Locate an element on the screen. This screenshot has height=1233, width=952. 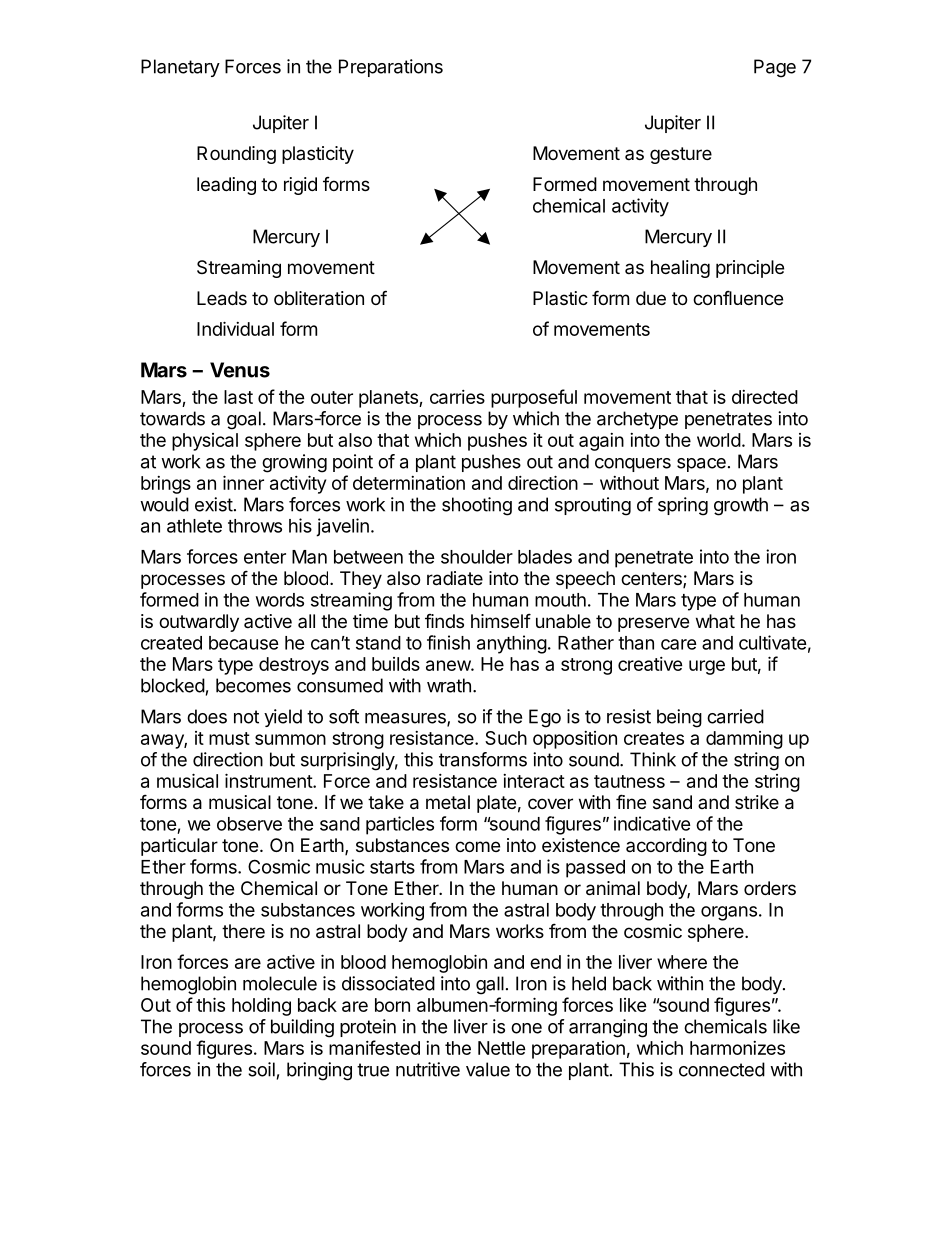
Planetary is located at coordinates (180, 68).
